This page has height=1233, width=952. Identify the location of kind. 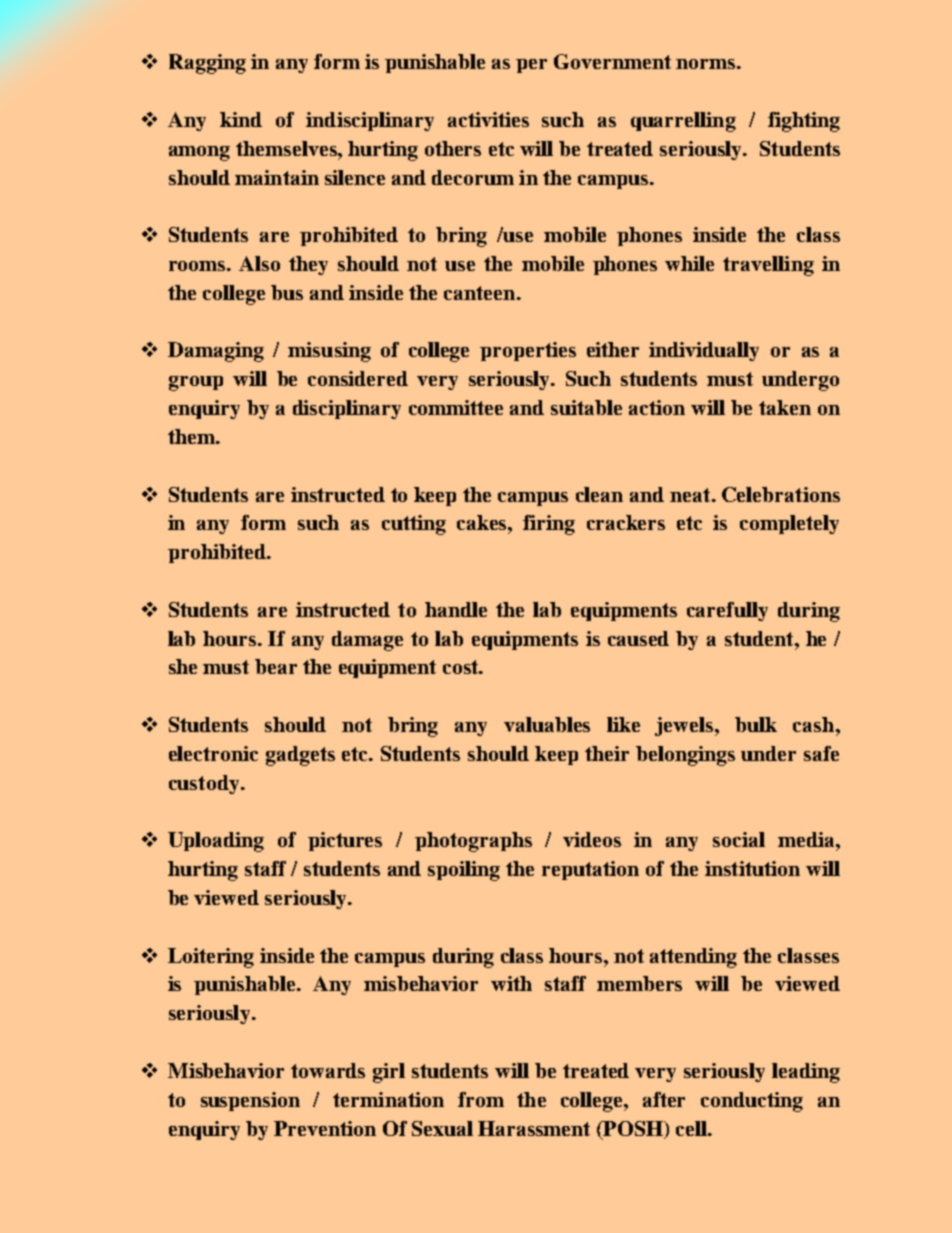
(241, 119).
